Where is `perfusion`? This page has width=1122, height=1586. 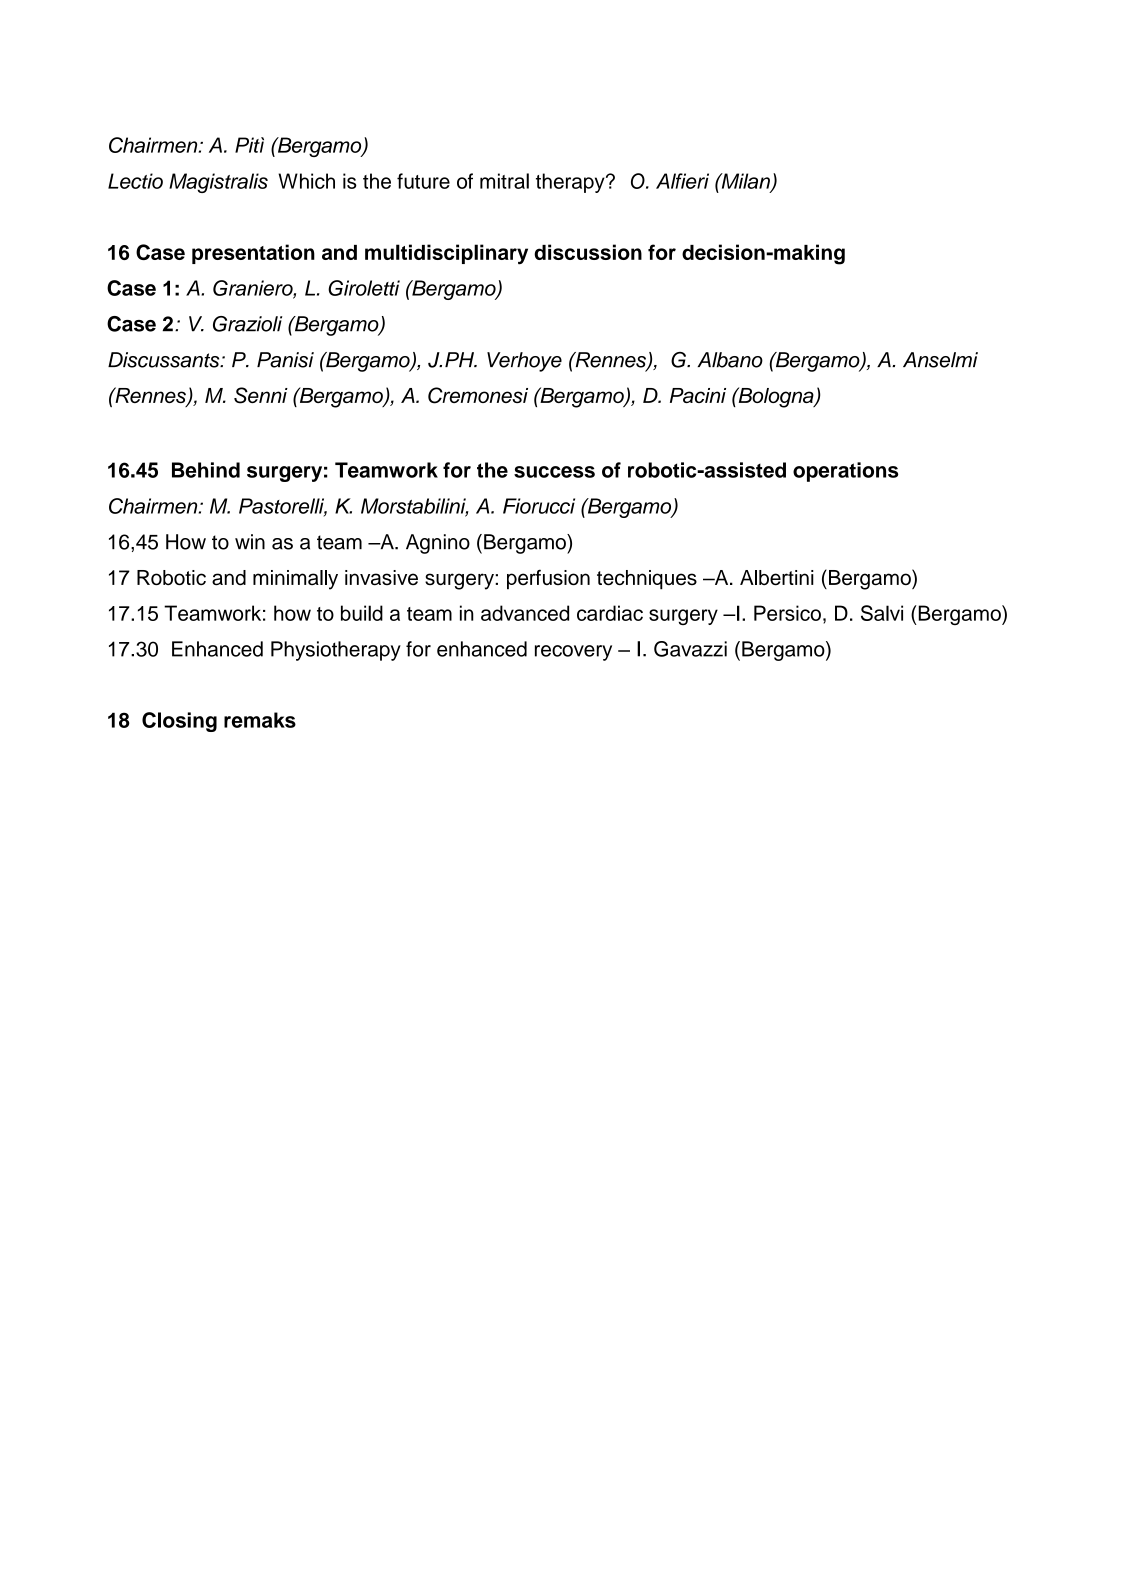 perfusion is located at coordinates (548, 579).
